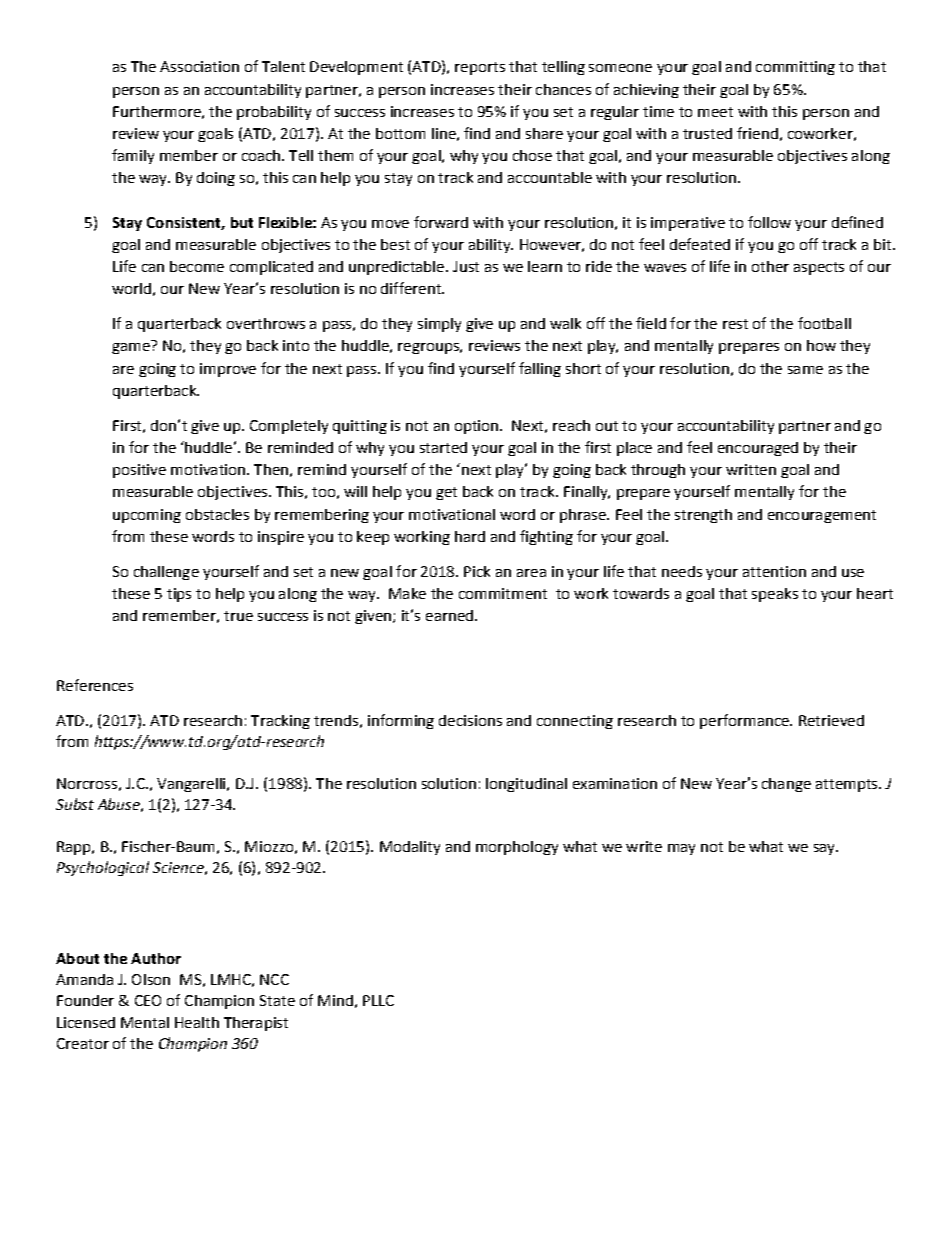 Image resolution: width=952 pixels, height=1233 pixels. I want to click on longitudinal, so click(526, 785).
